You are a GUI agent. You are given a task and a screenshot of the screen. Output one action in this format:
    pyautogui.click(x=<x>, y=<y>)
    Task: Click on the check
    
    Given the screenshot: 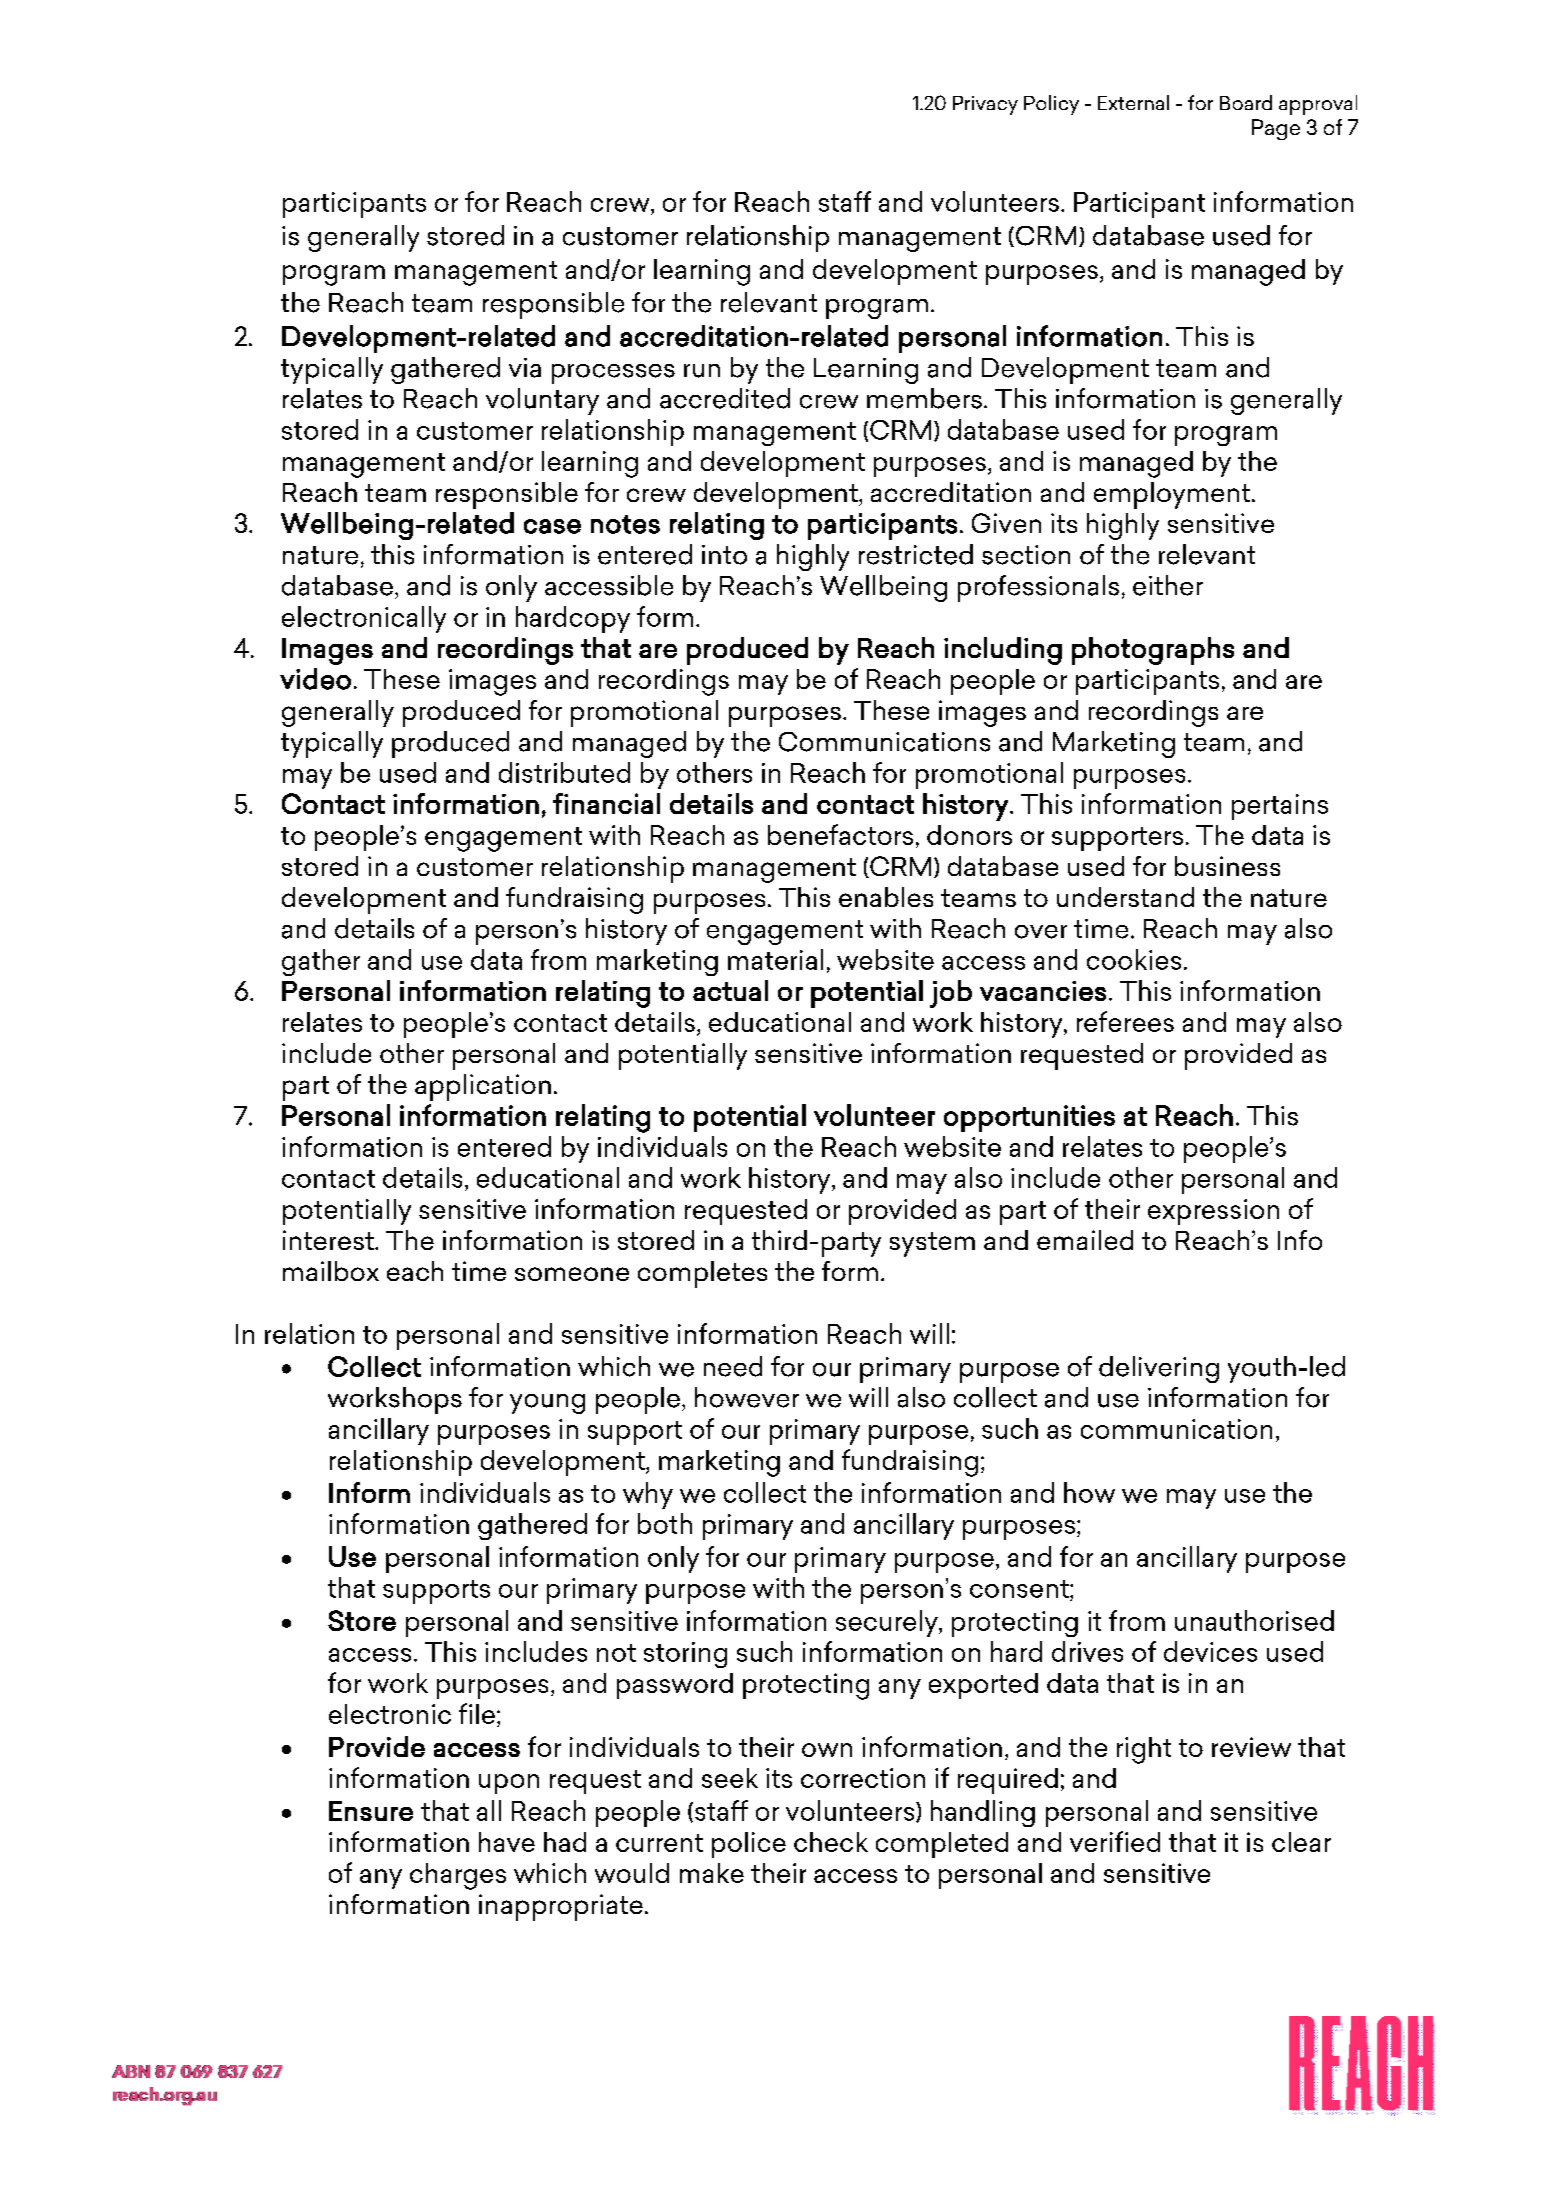 What is the action you would take?
    pyautogui.click(x=831, y=1842)
